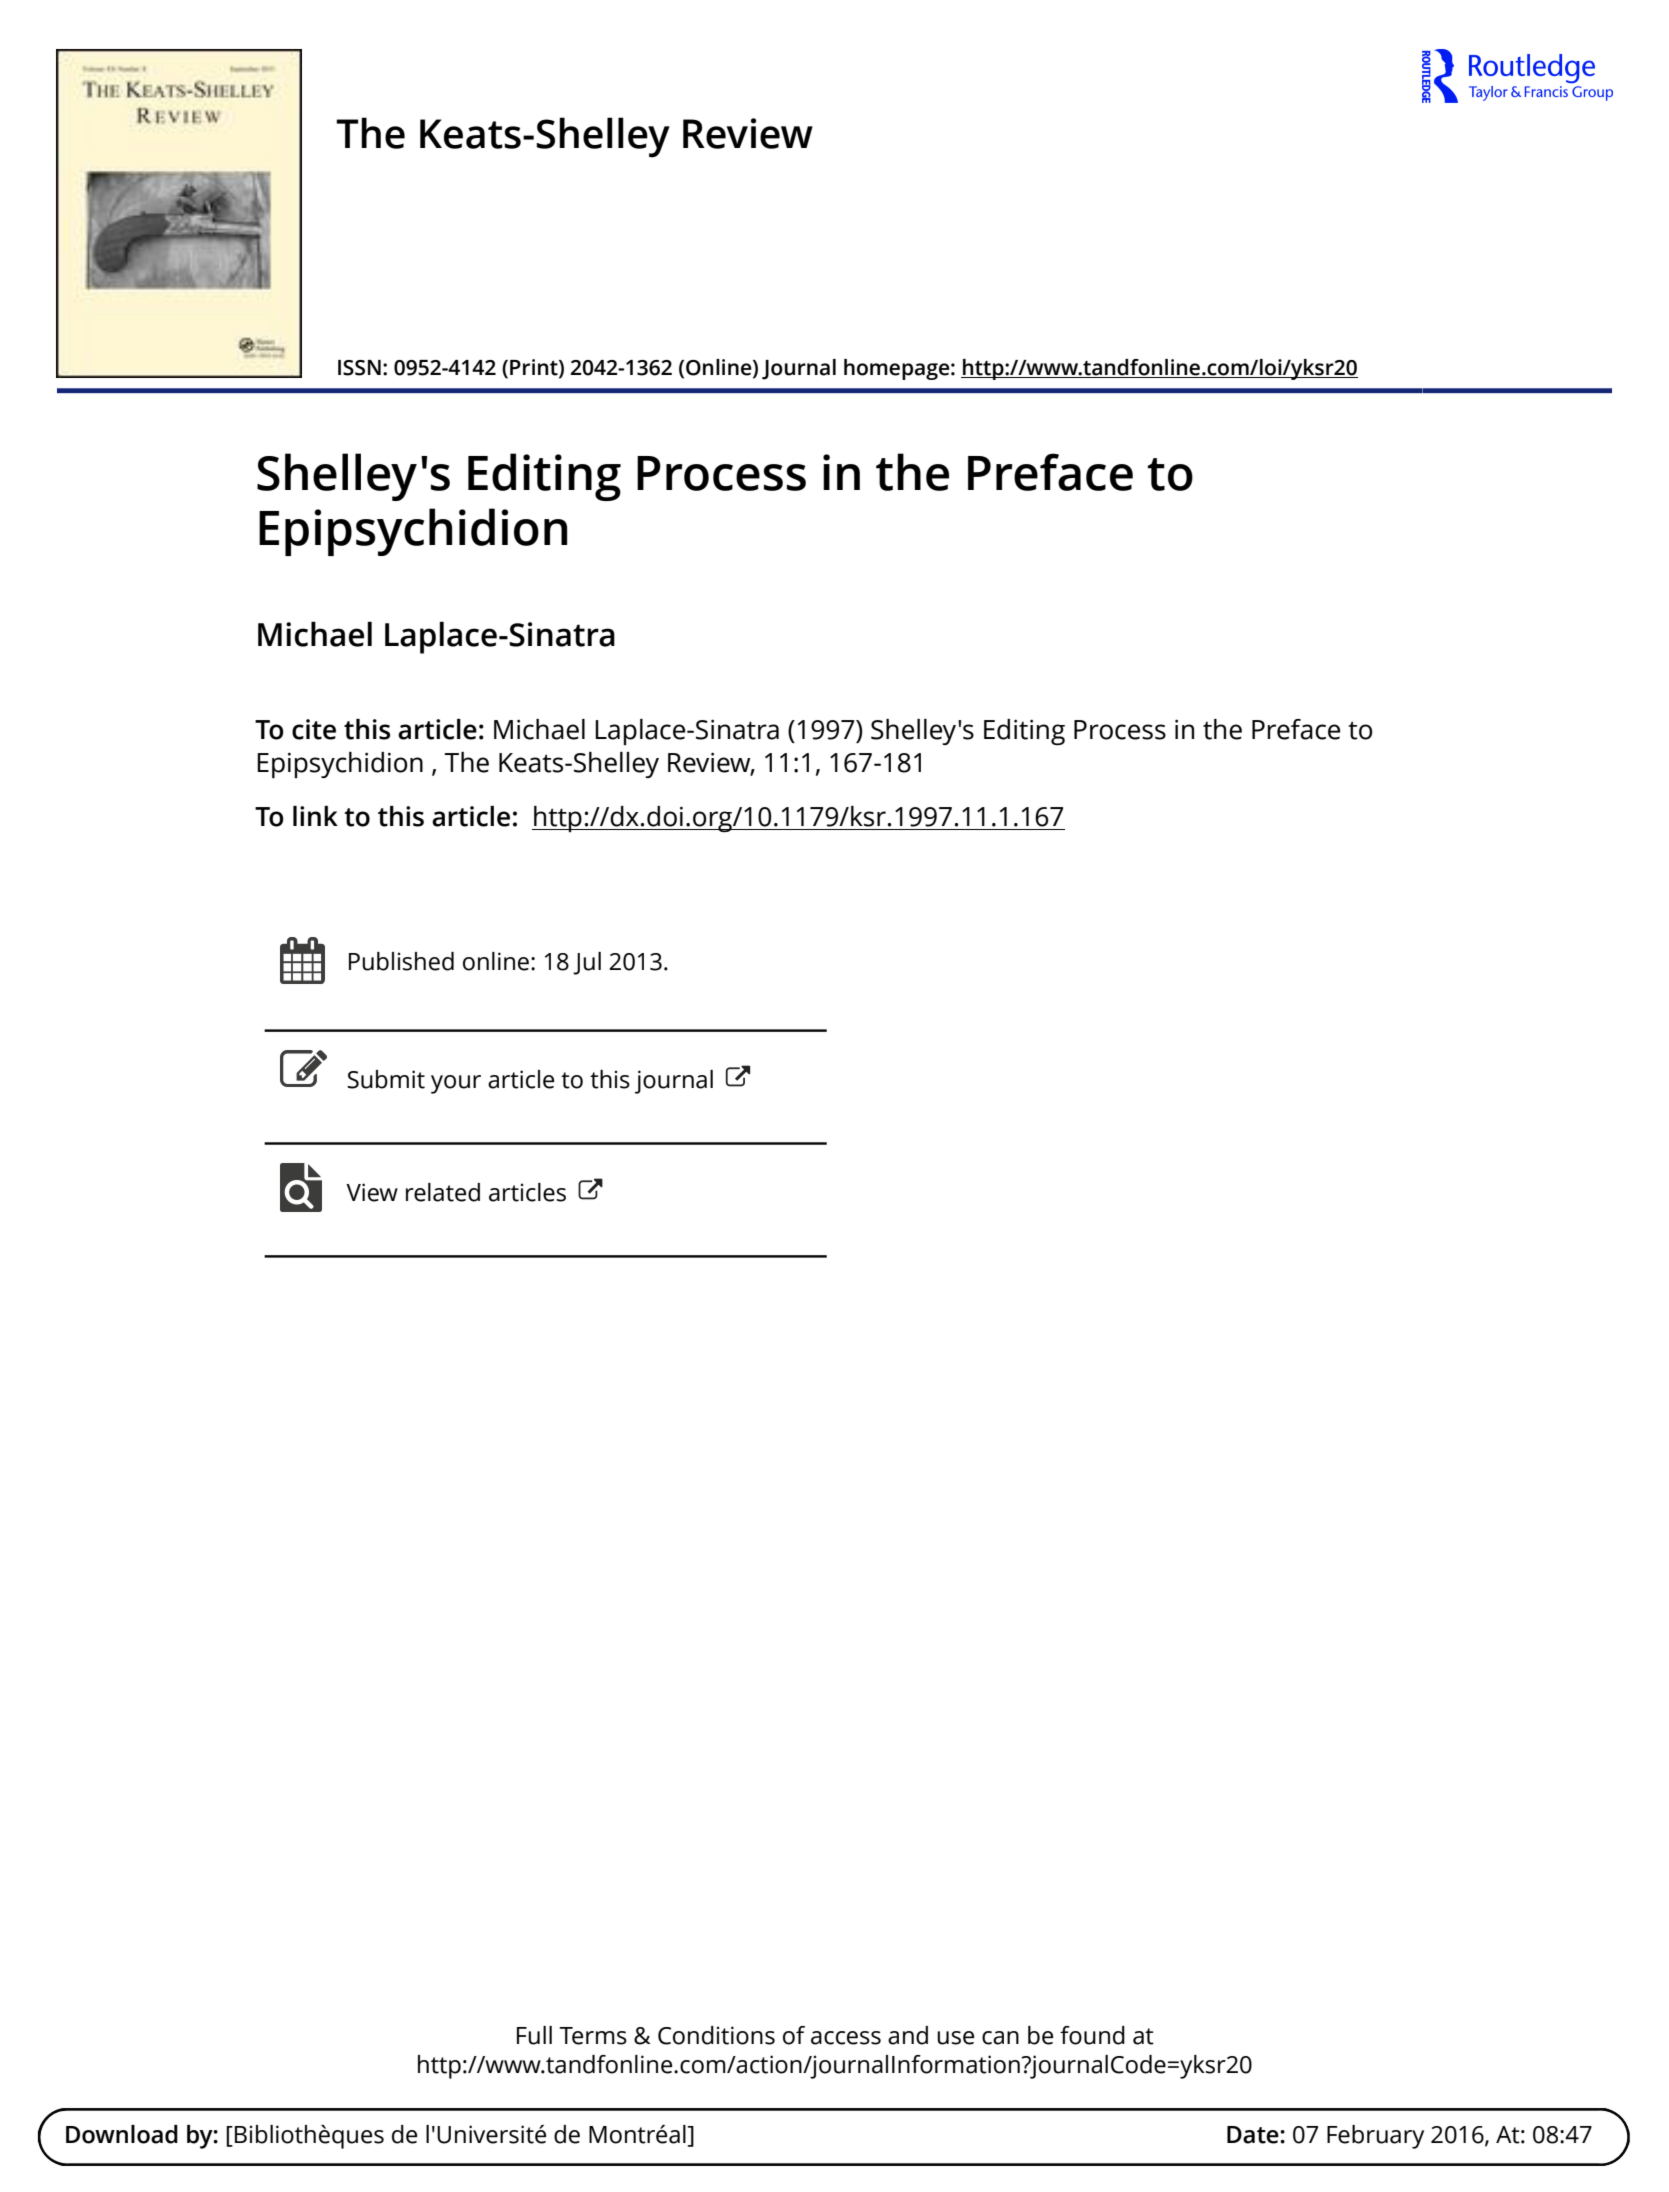  Describe the element at coordinates (716, 2035) in the page. I see `Conditions` at that location.
